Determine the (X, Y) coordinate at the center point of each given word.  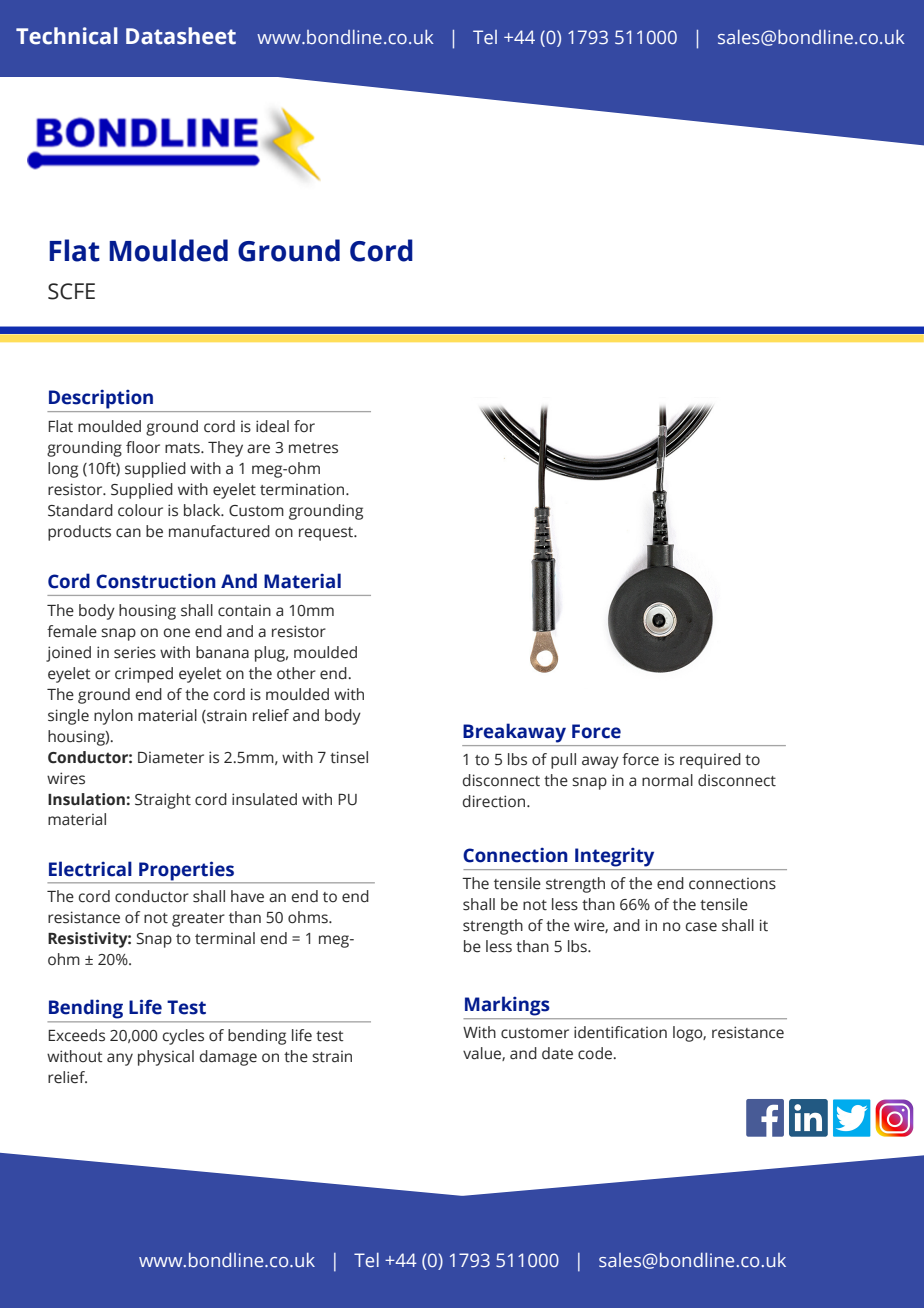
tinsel (349, 757)
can (128, 533)
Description (101, 399)
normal (667, 780)
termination (303, 489)
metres (313, 448)
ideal (272, 426)
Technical (67, 36)
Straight (163, 801)
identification (620, 1032)
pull (563, 761)
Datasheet (181, 36)
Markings (507, 1006)
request (327, 534)
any (120, 1059)
